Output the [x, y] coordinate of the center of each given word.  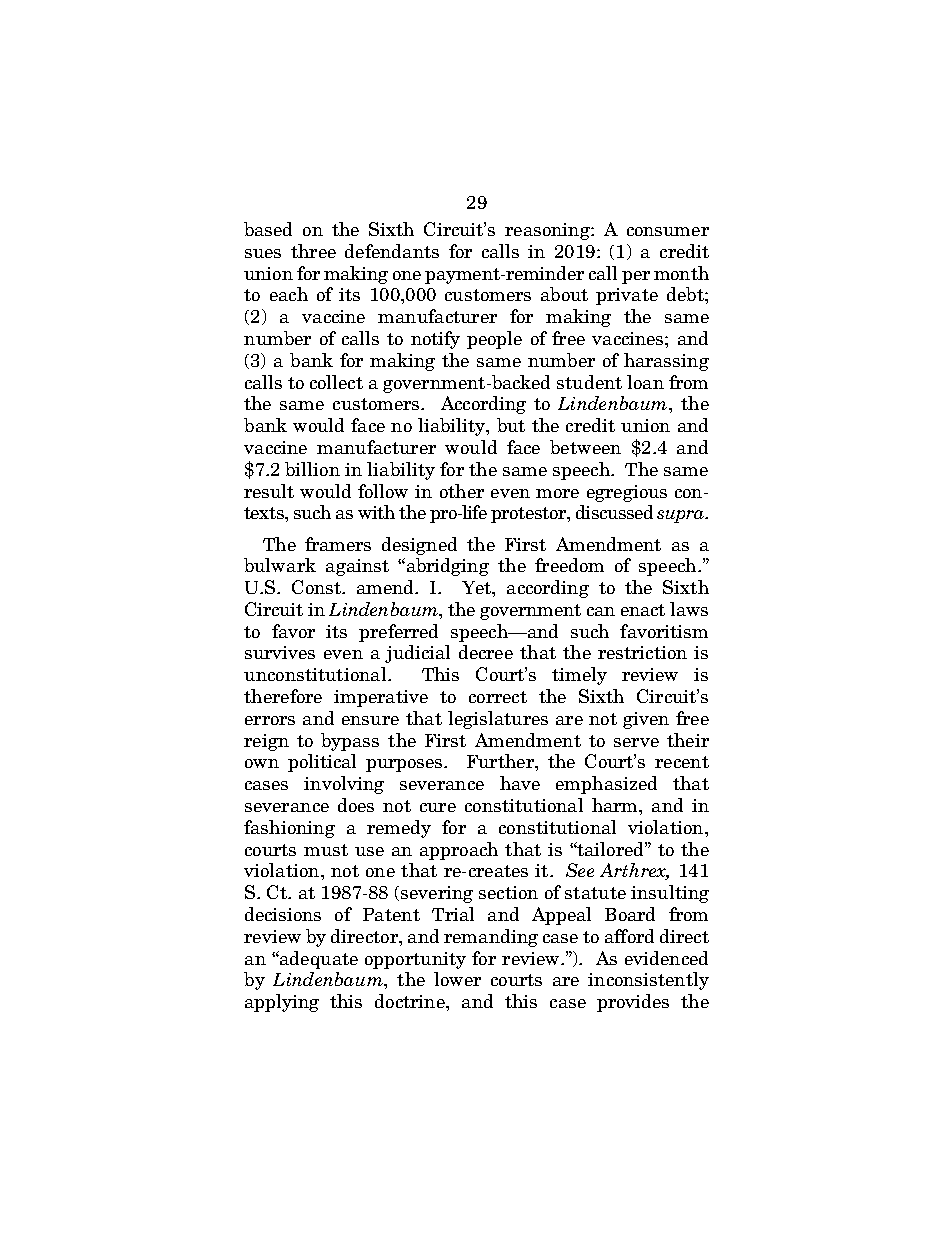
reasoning [548, 231]
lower [457, 979]
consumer [668, 231]
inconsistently [648, 981]
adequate [318, 960]
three [313, 251]
